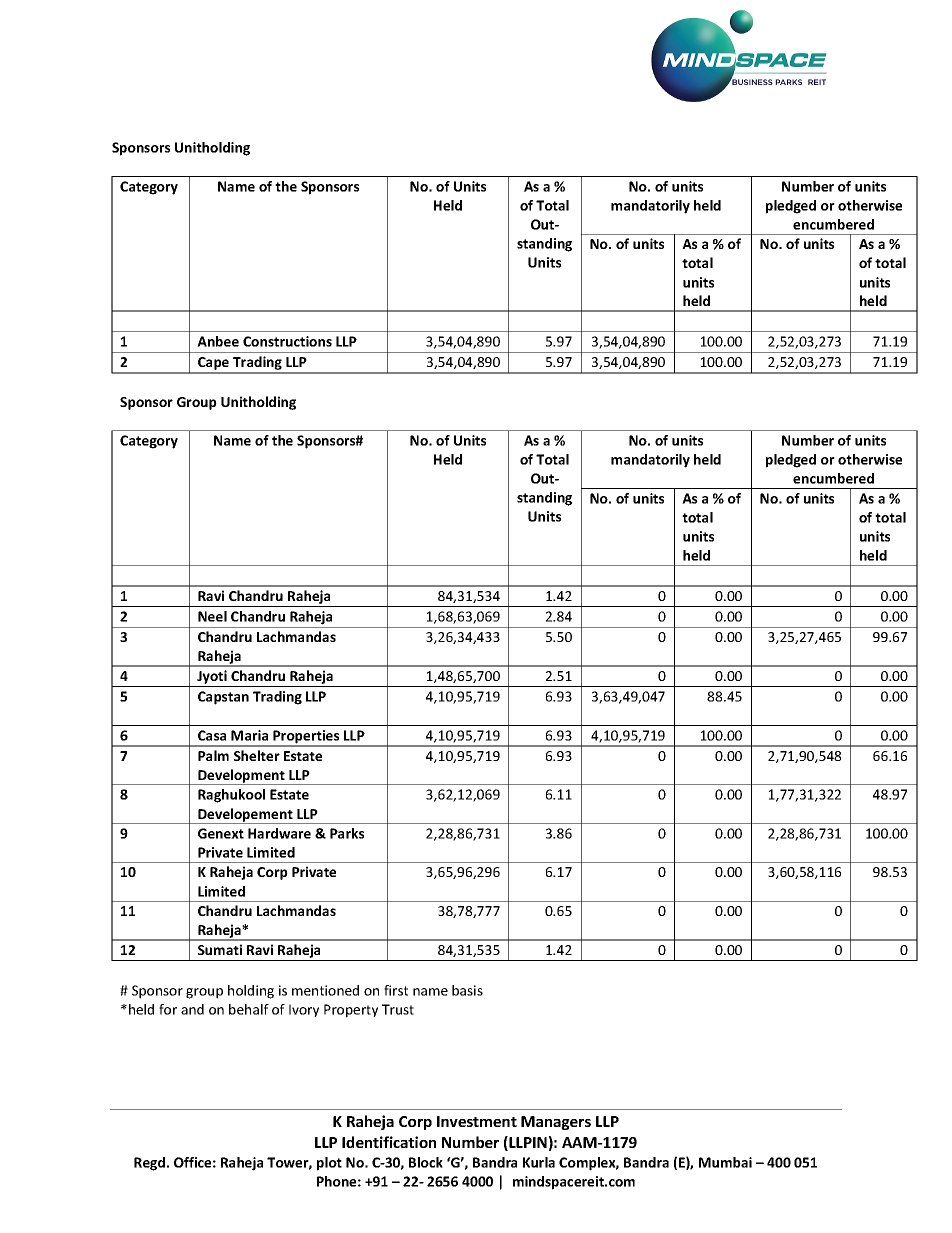 The image size is (952, 1233). What do you see at coordinates (347, 833) in the screenshot?
I see `Parks` at bounding box center [347, 833].
